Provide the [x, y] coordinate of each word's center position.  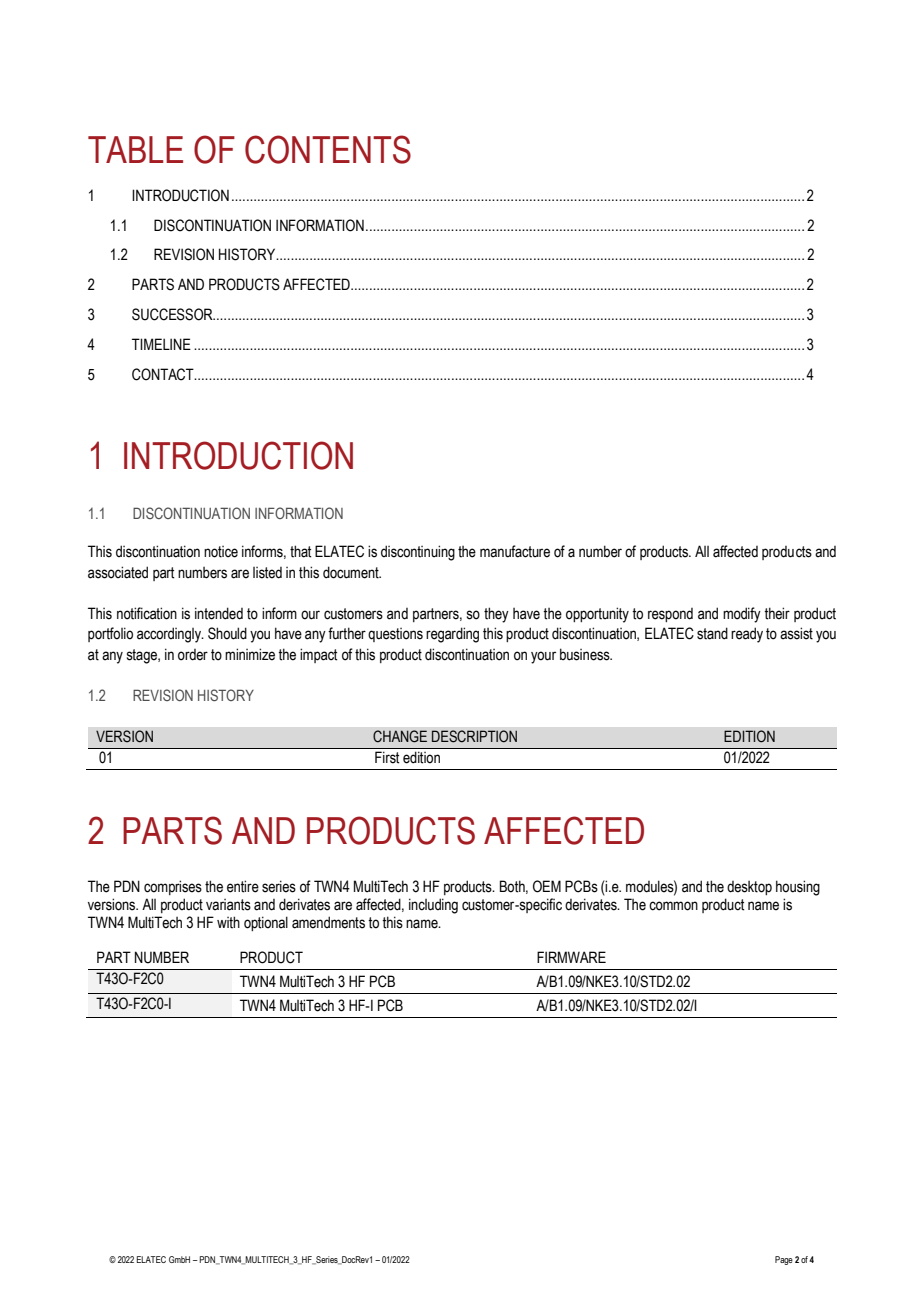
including [433, 906]
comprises [173, 887]
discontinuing [418, 553]
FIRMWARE [571, 957]
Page [784, 1260]
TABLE [135, 149]
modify [742, 615]
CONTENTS [328, 149]
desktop [749, 888]
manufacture [515, 551]
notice [221, 552]
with [228, 922]
